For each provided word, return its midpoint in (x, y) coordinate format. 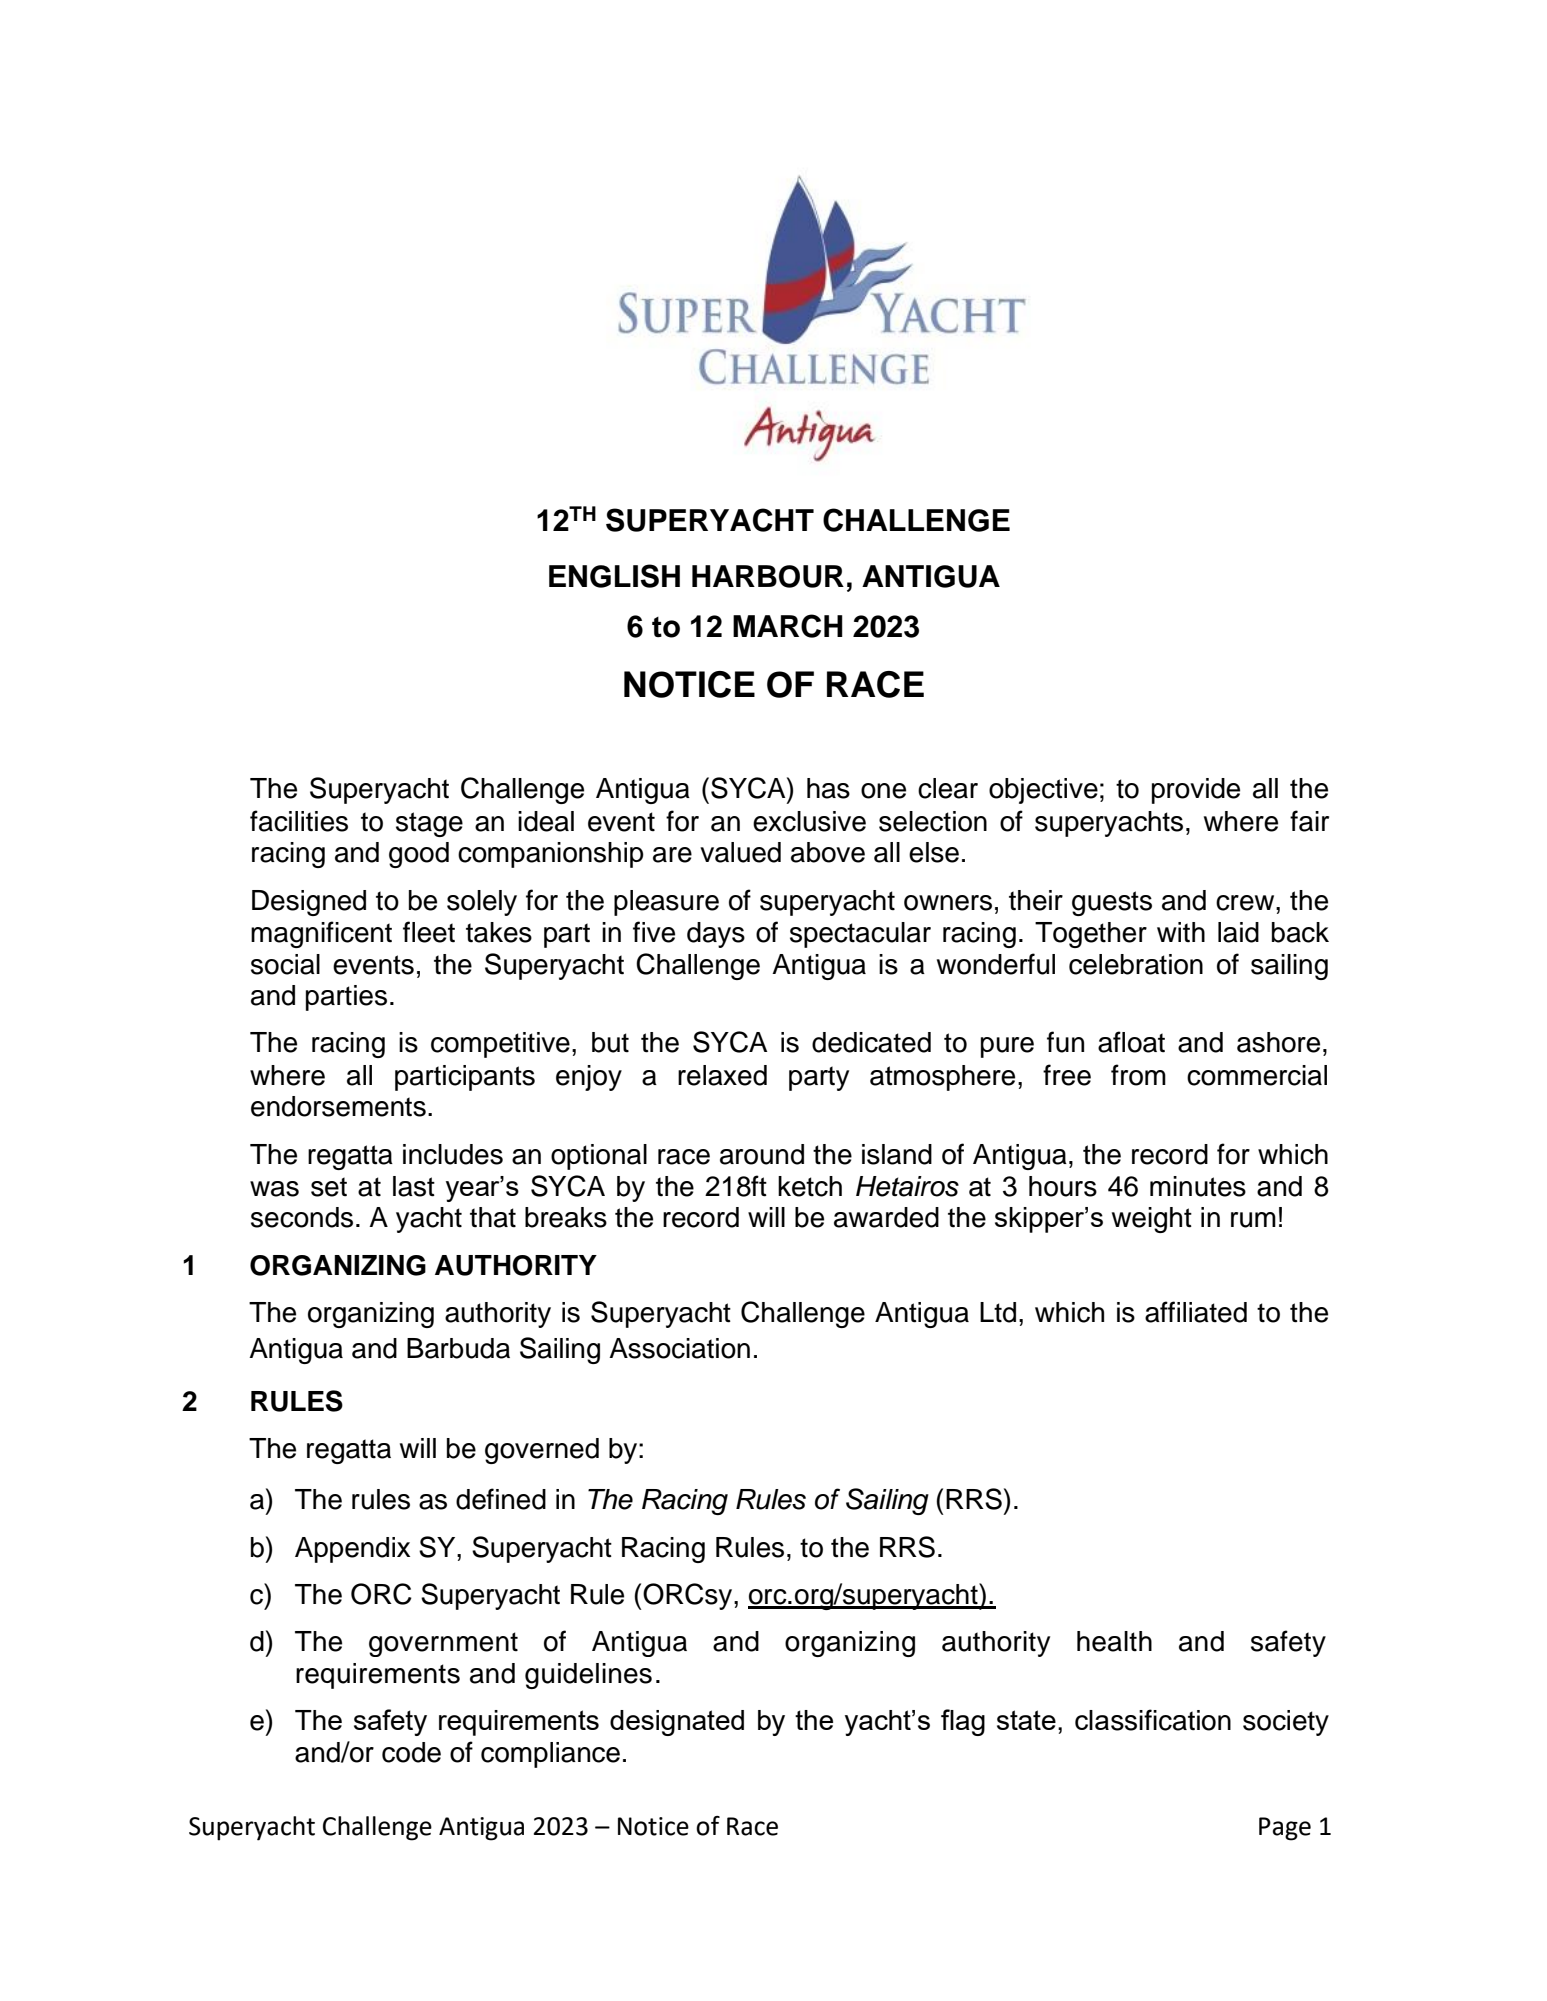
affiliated (1196, 1312)
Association (679, 1348)
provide (1196, 791)
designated (677, 1723)
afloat (1131, 1042)
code (411, 1752)
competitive (500, 1045)
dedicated (871, 1042)
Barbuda (458, 1348)
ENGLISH (614, 576)
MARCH (788, 626)
